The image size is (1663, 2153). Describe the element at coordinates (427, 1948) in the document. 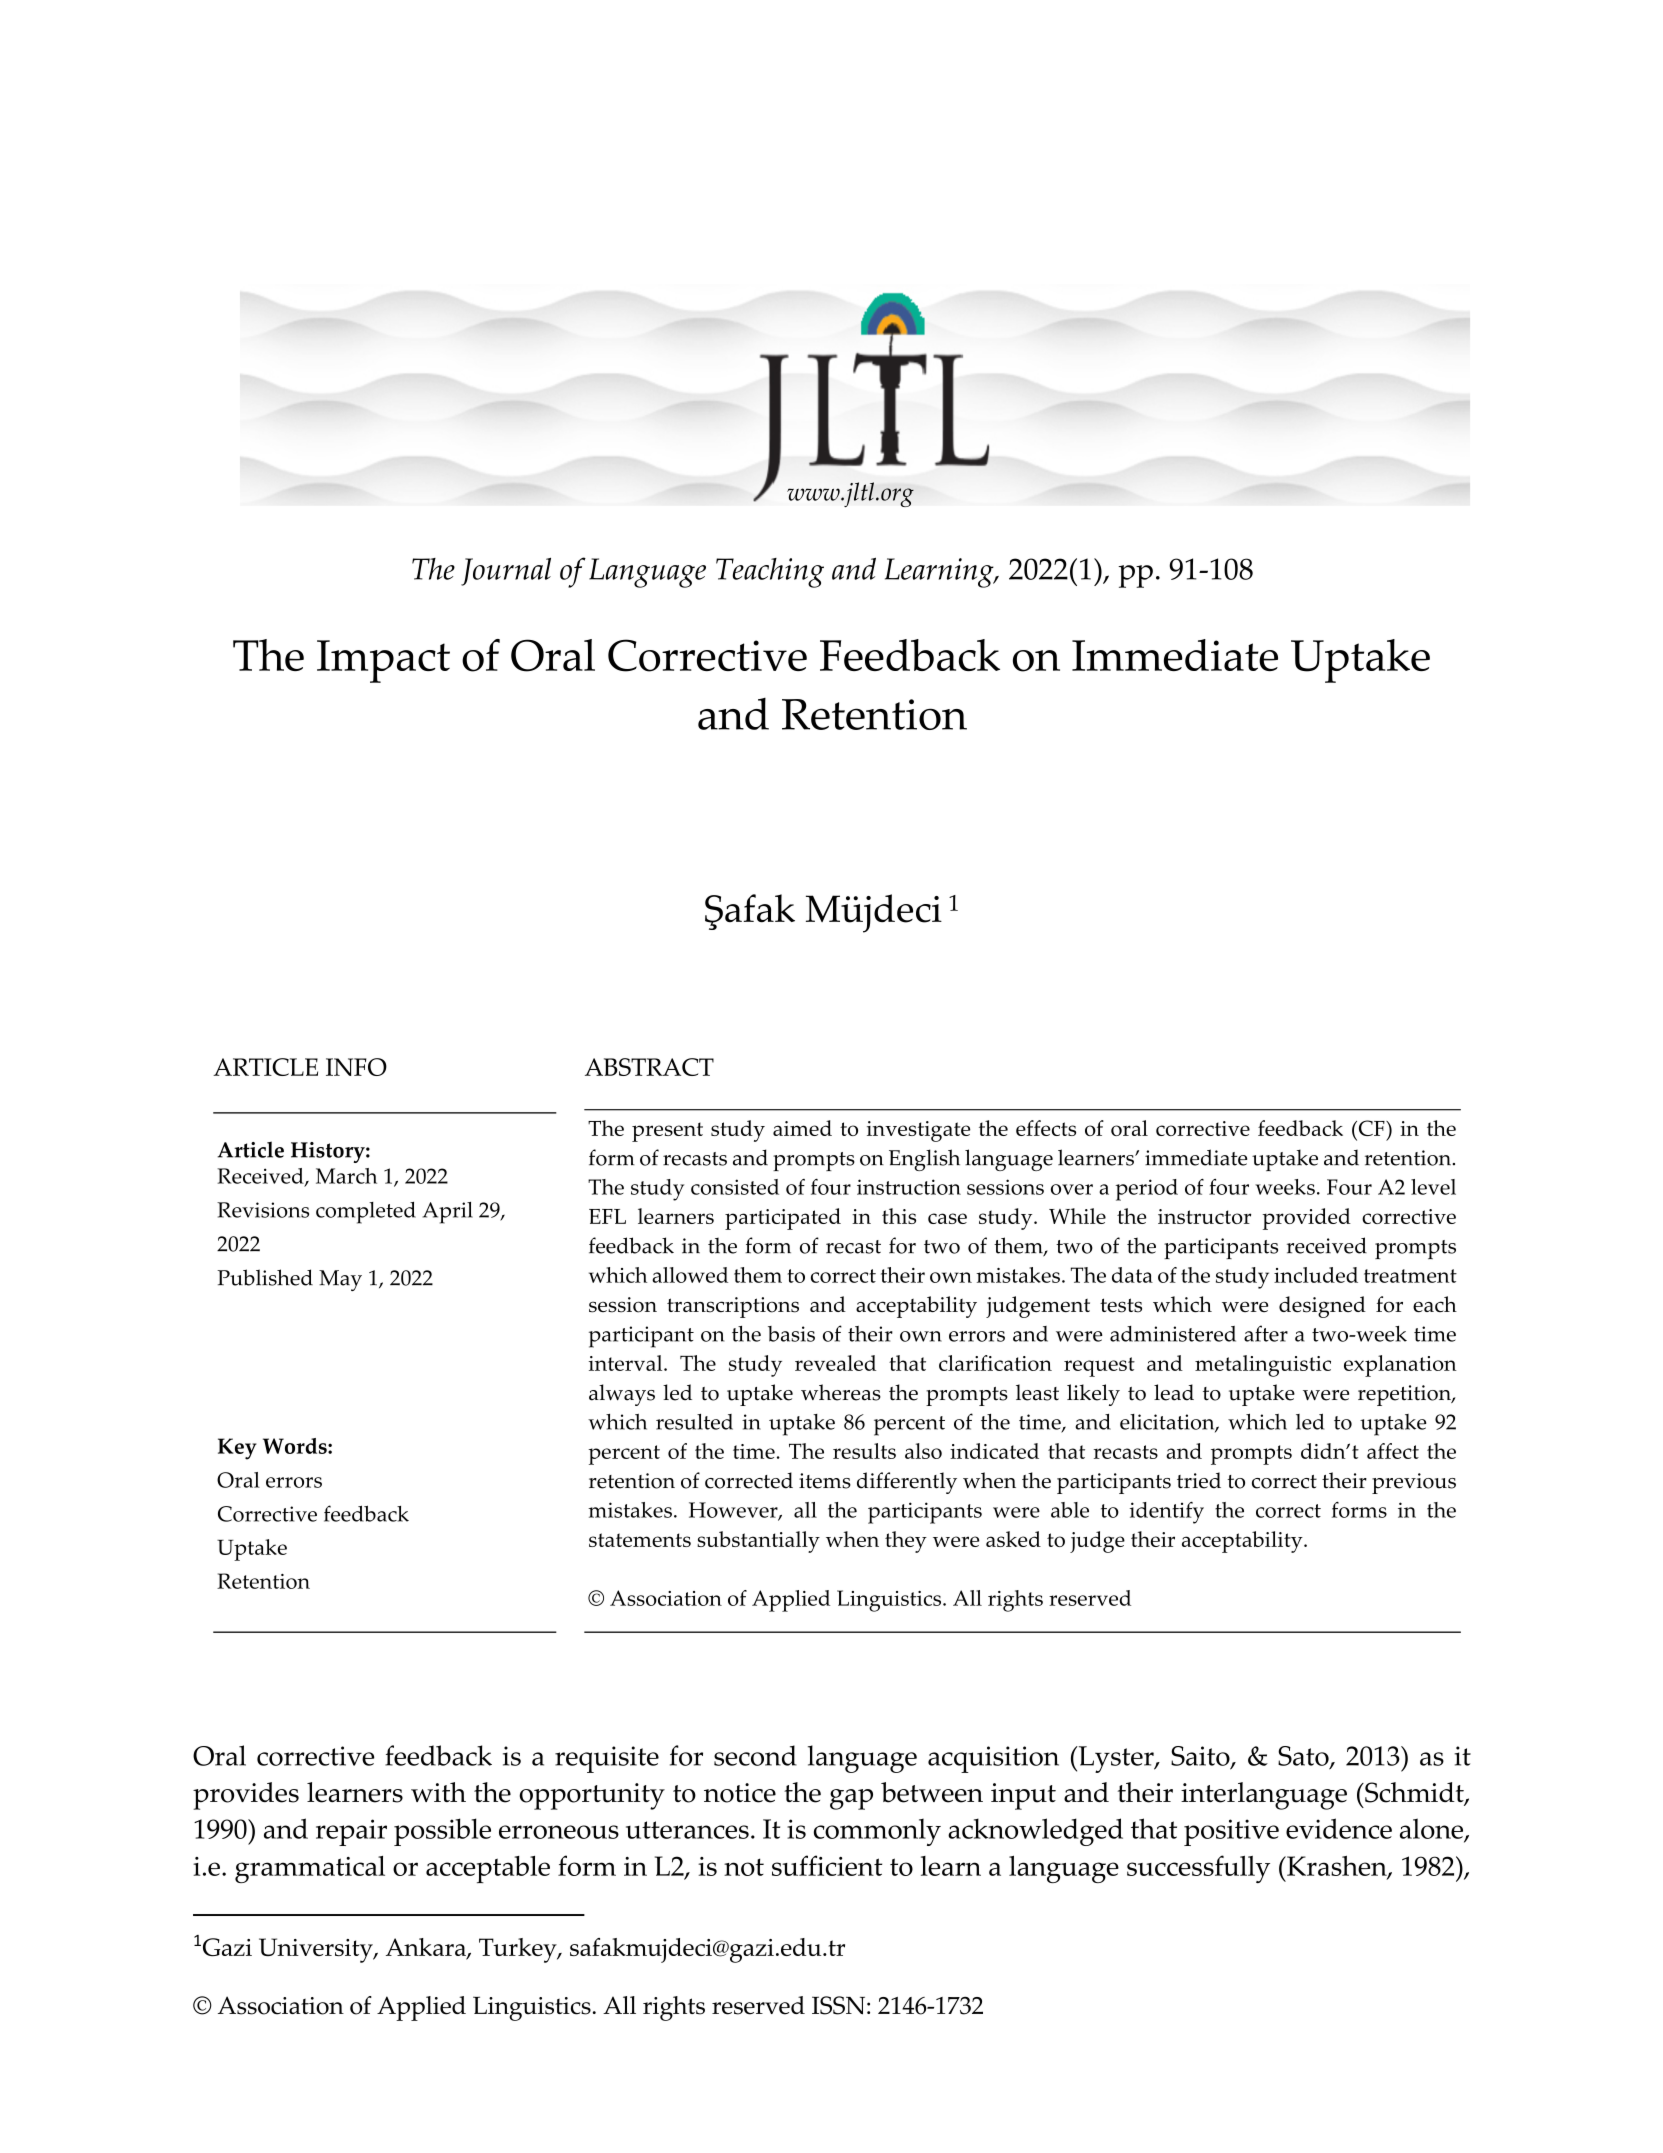

I see `Ankara` at that location.
